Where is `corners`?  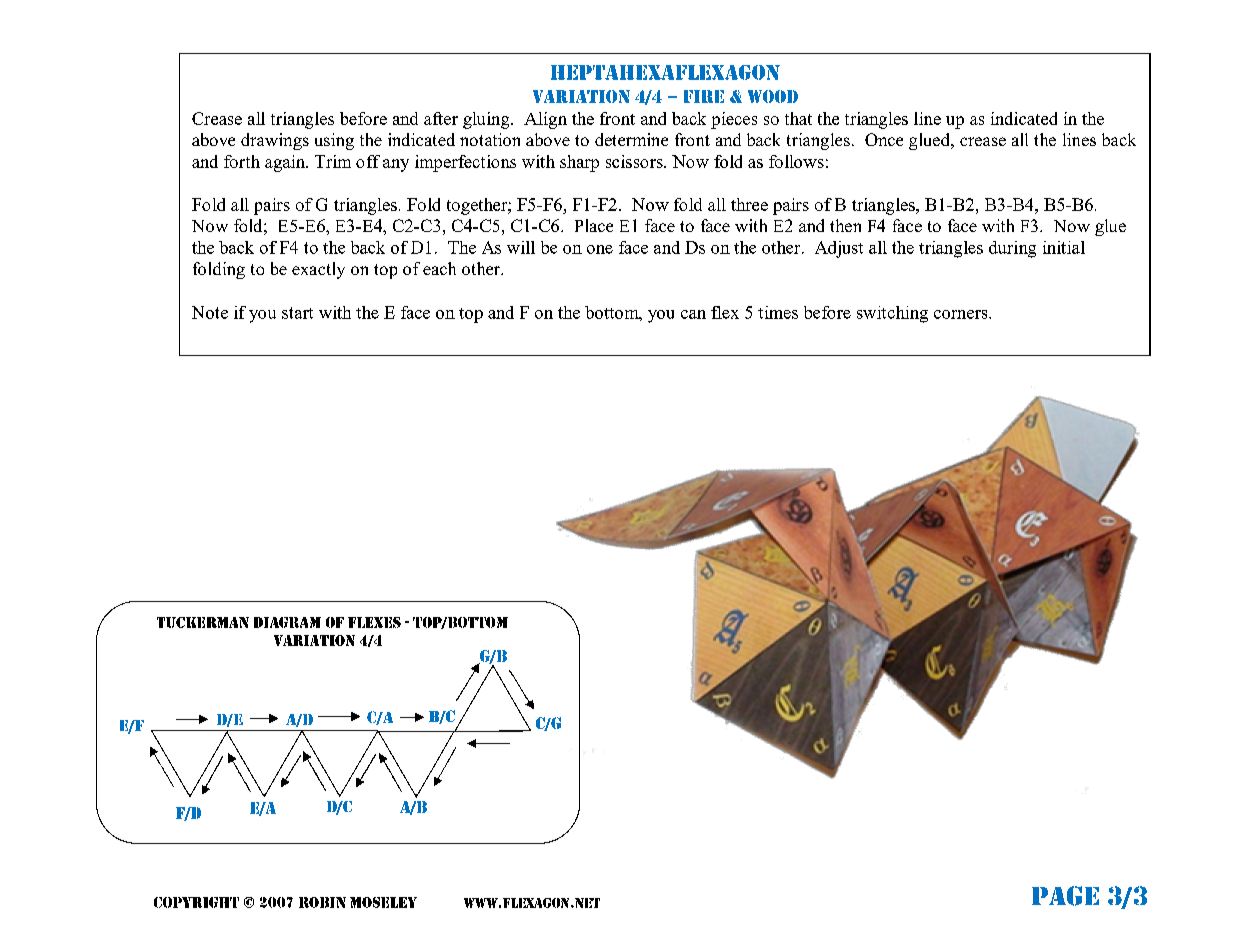 corners is located at coordinates (962, 314).
